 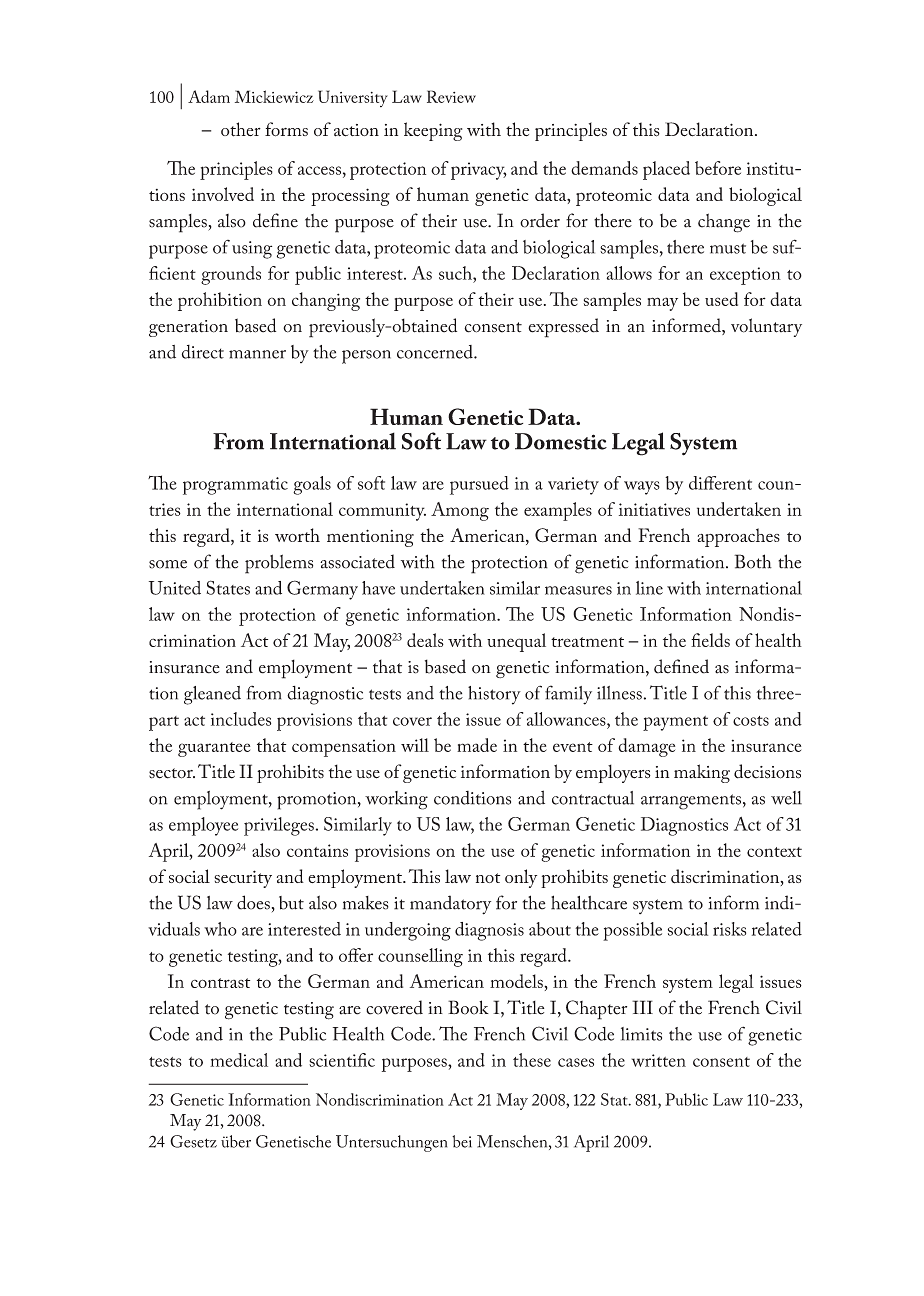 I want to click on fields, so click(x=710, y=640).
